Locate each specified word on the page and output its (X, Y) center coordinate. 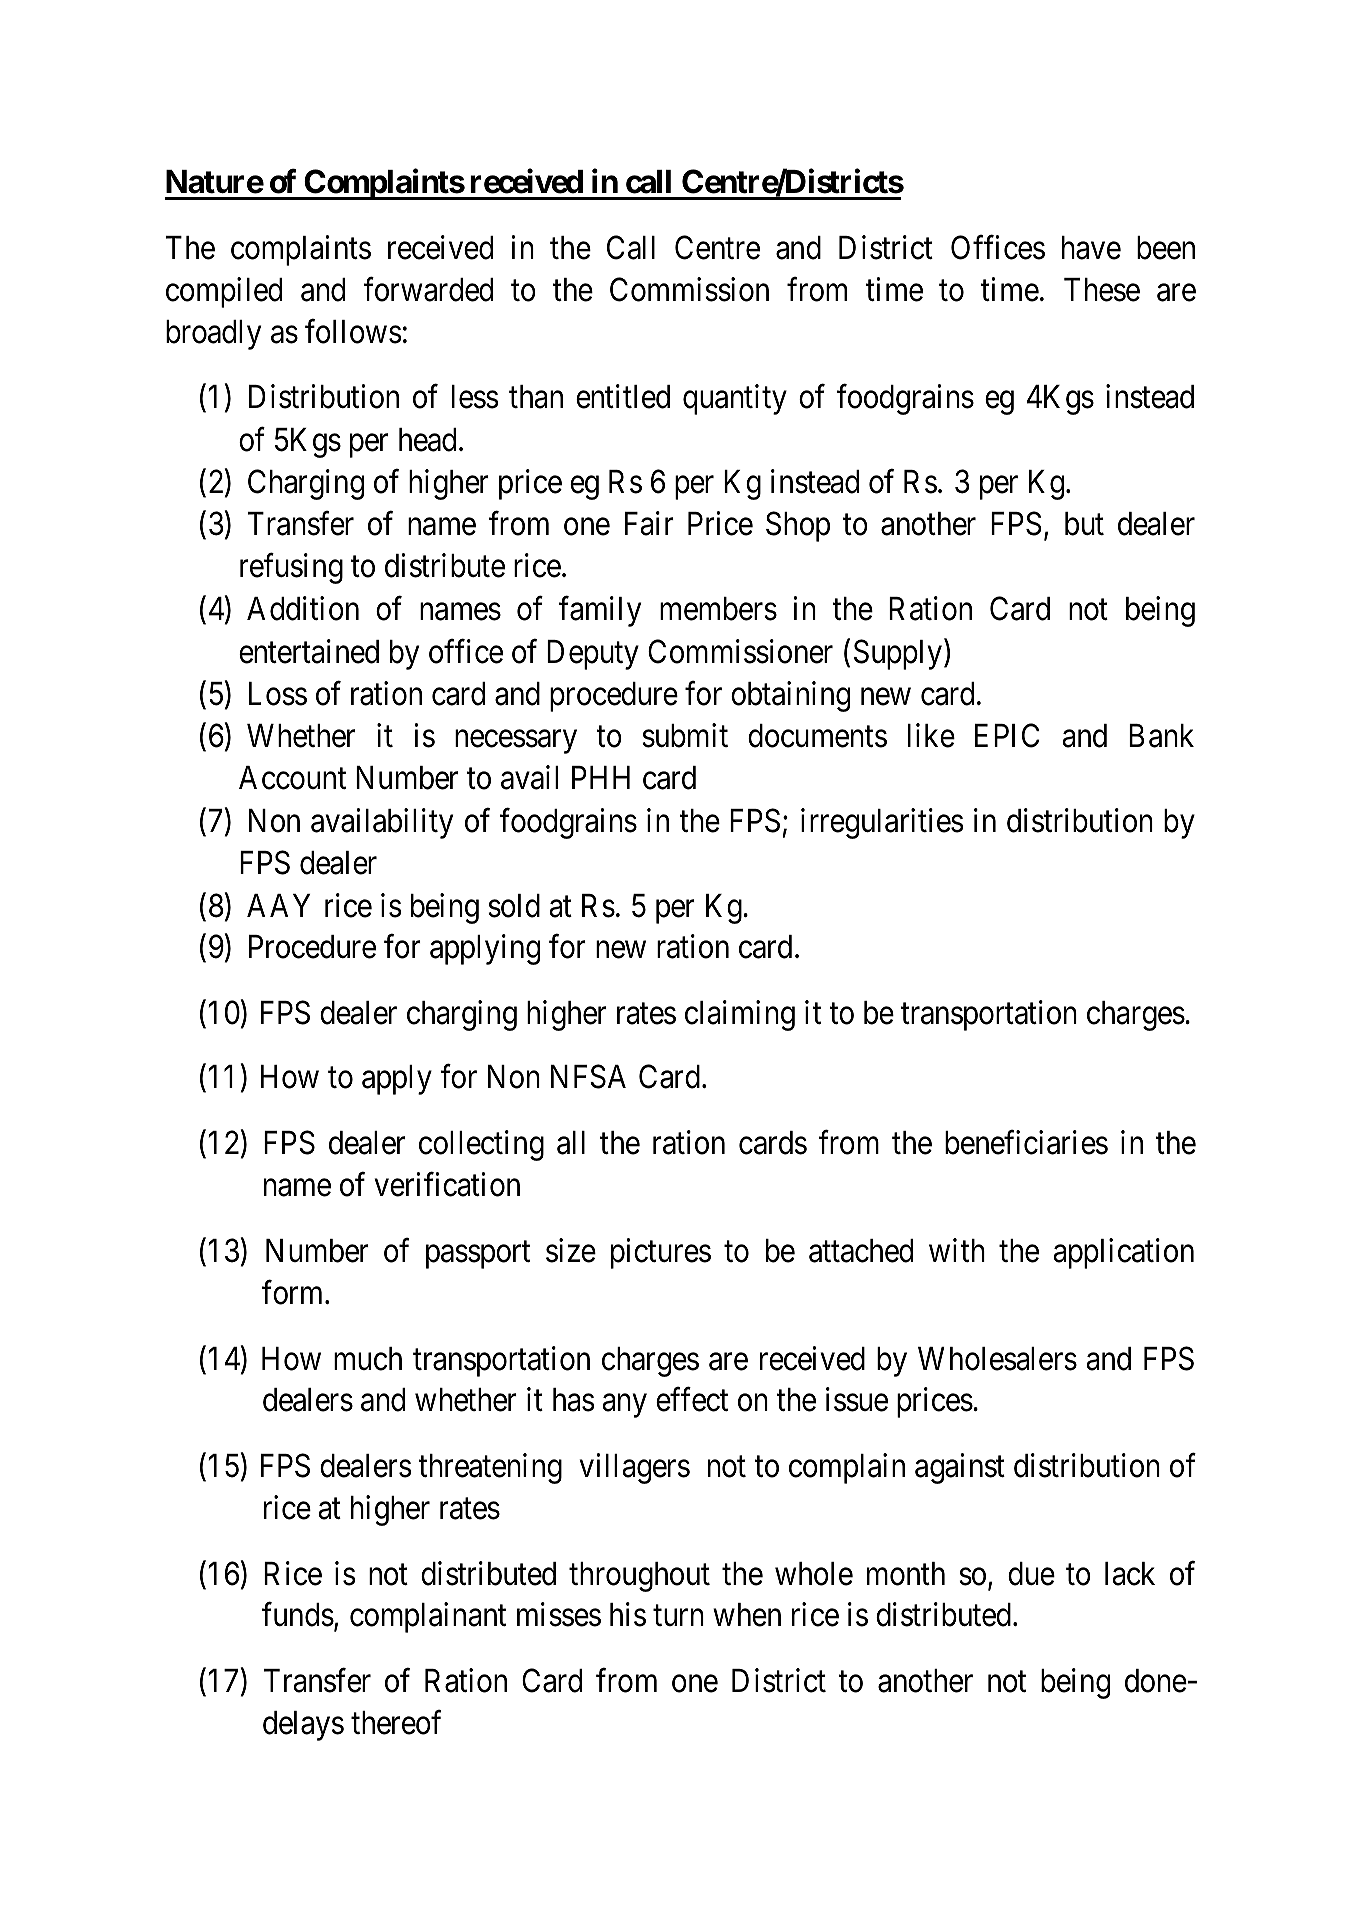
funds (298, 1615)
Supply (898, 654)
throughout (639, 1577)
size (571, 1250)
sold (514, 906)
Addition (303, 609)
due (1031, 1574)
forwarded (428, 289)
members (718, 609)
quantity (735, 400)
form (294, 1292)
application (1123, 1253)
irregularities (882, 823)
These (1102, 290)
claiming (740, 1015)
